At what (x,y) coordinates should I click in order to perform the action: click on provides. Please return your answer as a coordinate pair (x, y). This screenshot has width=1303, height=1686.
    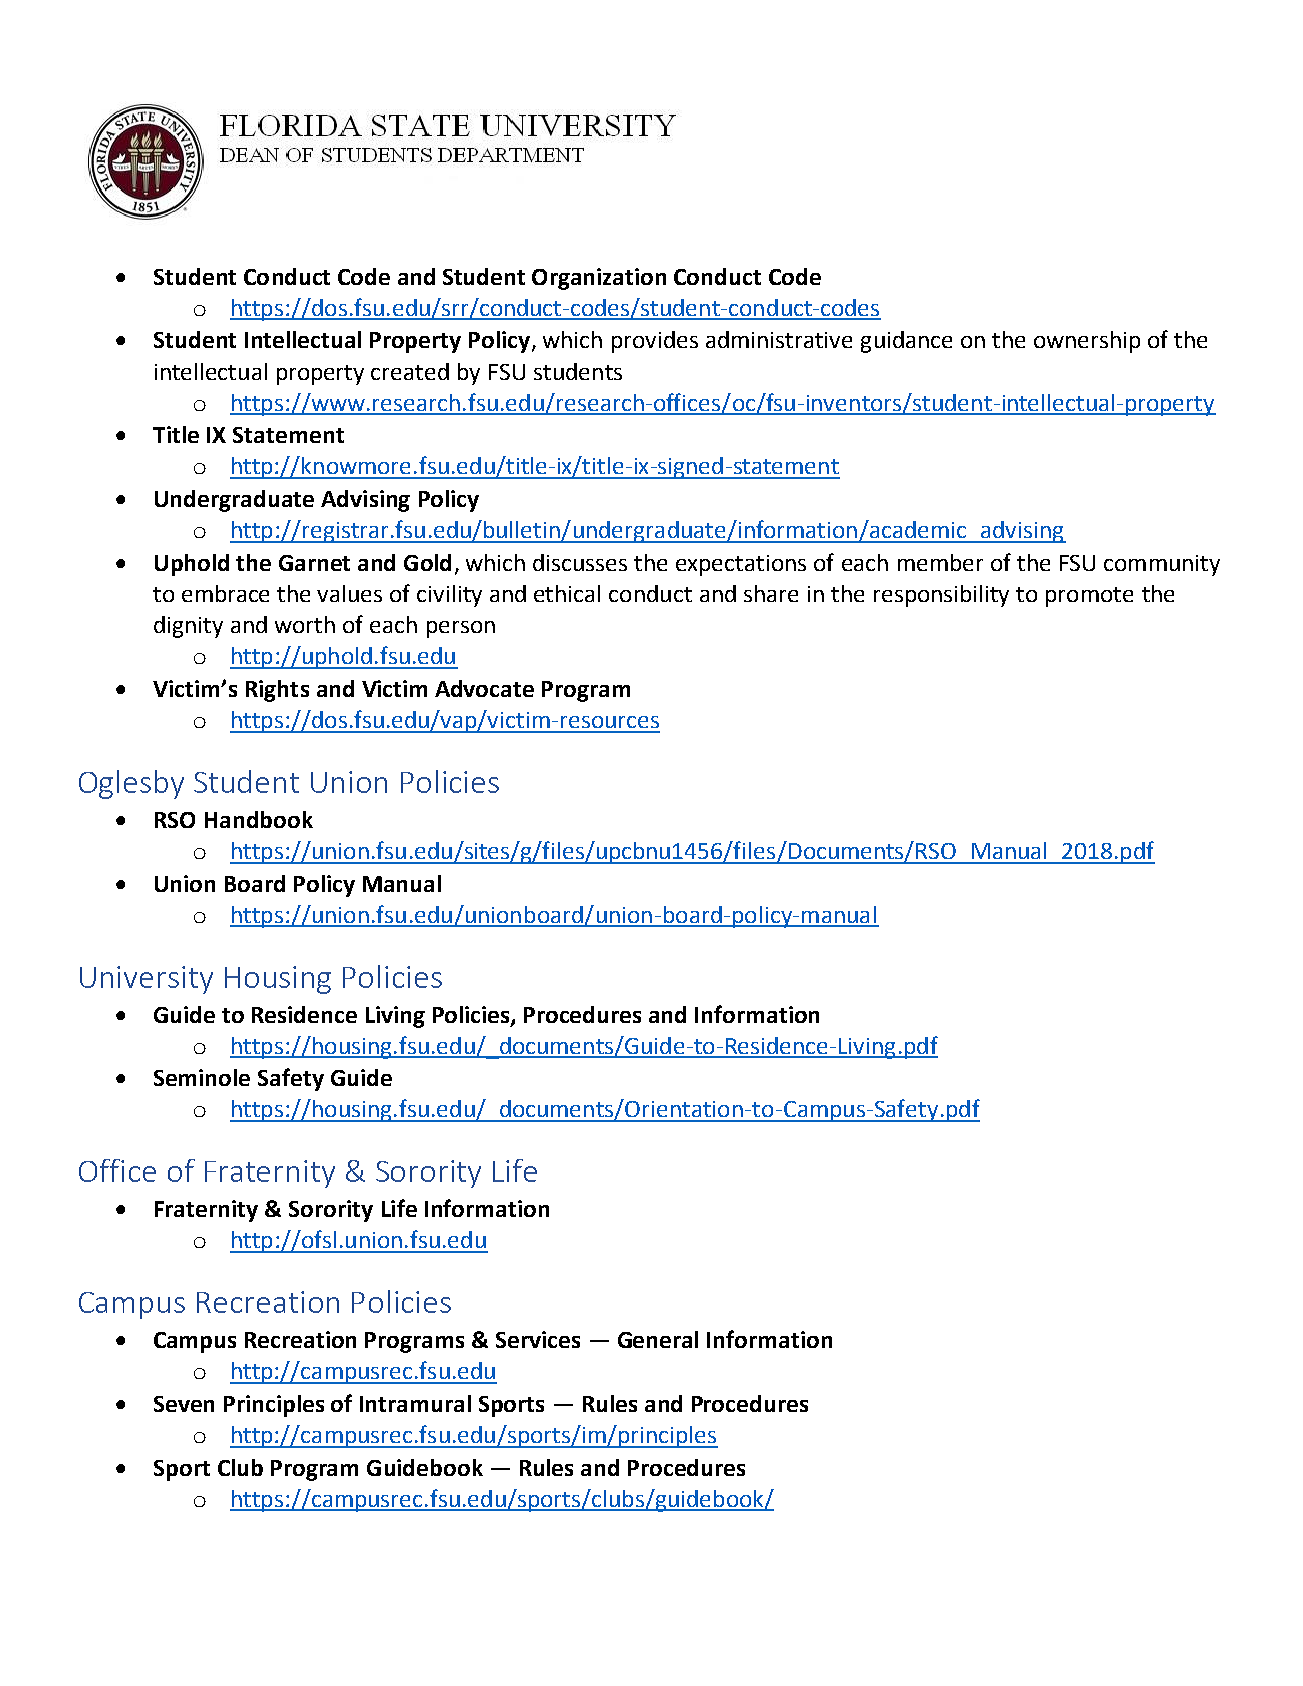
    Looking at the image, I should click on (655, 342).
